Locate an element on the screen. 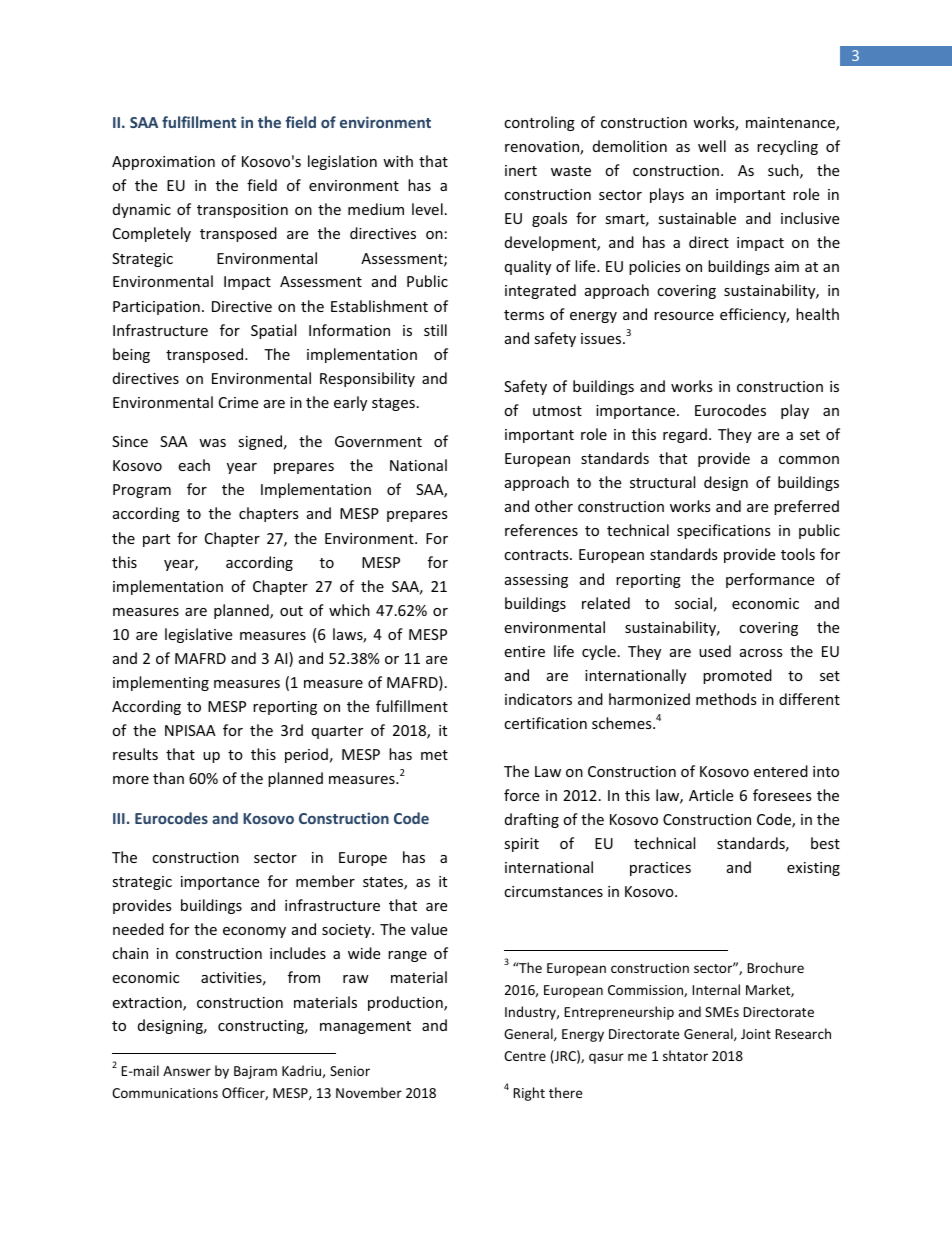 Image resolution: width=952 pixels, height=1233 pixels. Answer is located at coordinates (187, 1071).
